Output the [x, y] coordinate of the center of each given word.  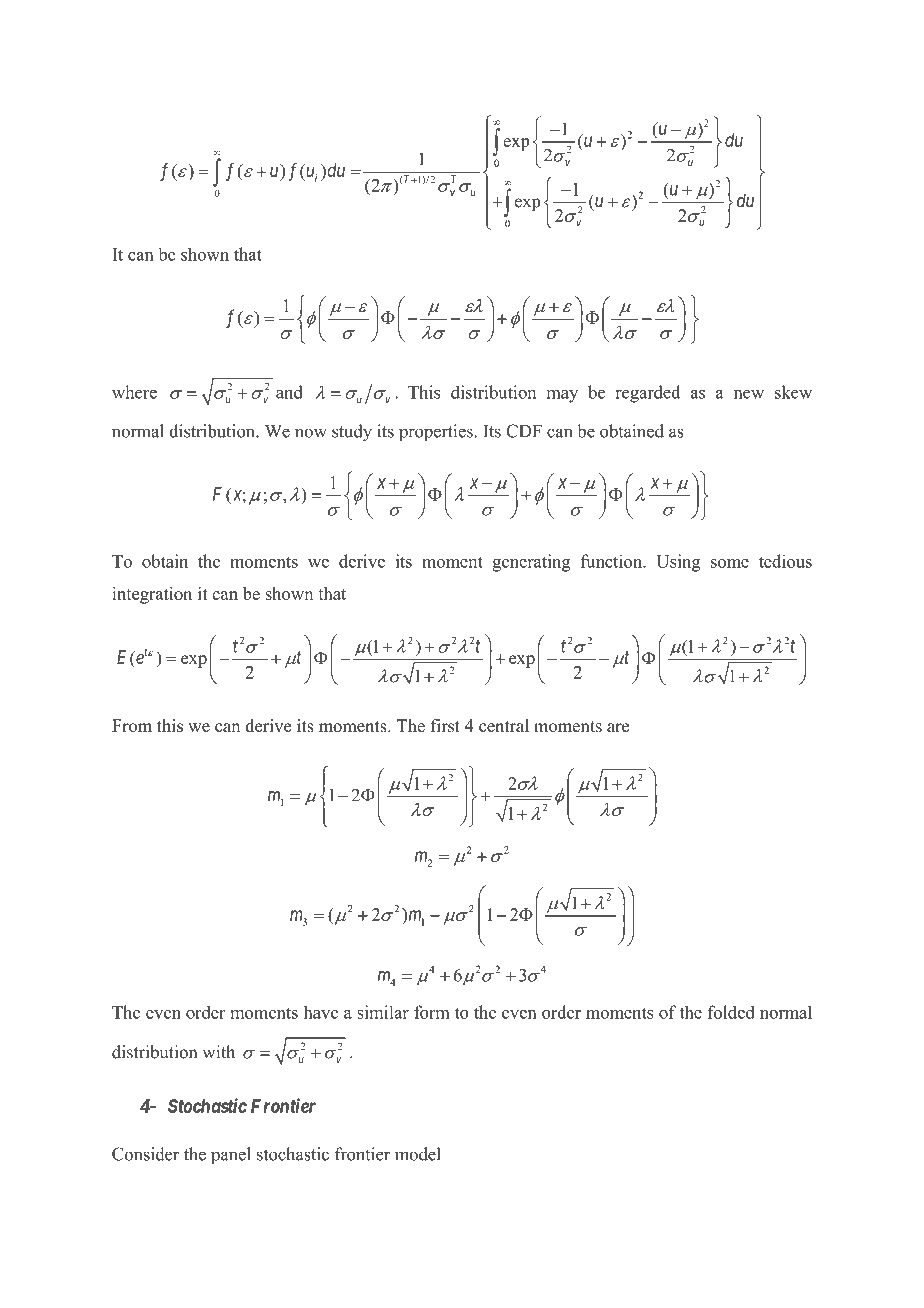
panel [231, 1155]
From [132, 726]
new [749, 394]
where [134, 392]
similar [383, 1012]
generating [531, 563]
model [418, 1154]
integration [152, 595]
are [618, 728]
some [730, 563]
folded [731, 1012]
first [445, 726]
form [431, 1012]
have [321, 1012]
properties [436, 433]
